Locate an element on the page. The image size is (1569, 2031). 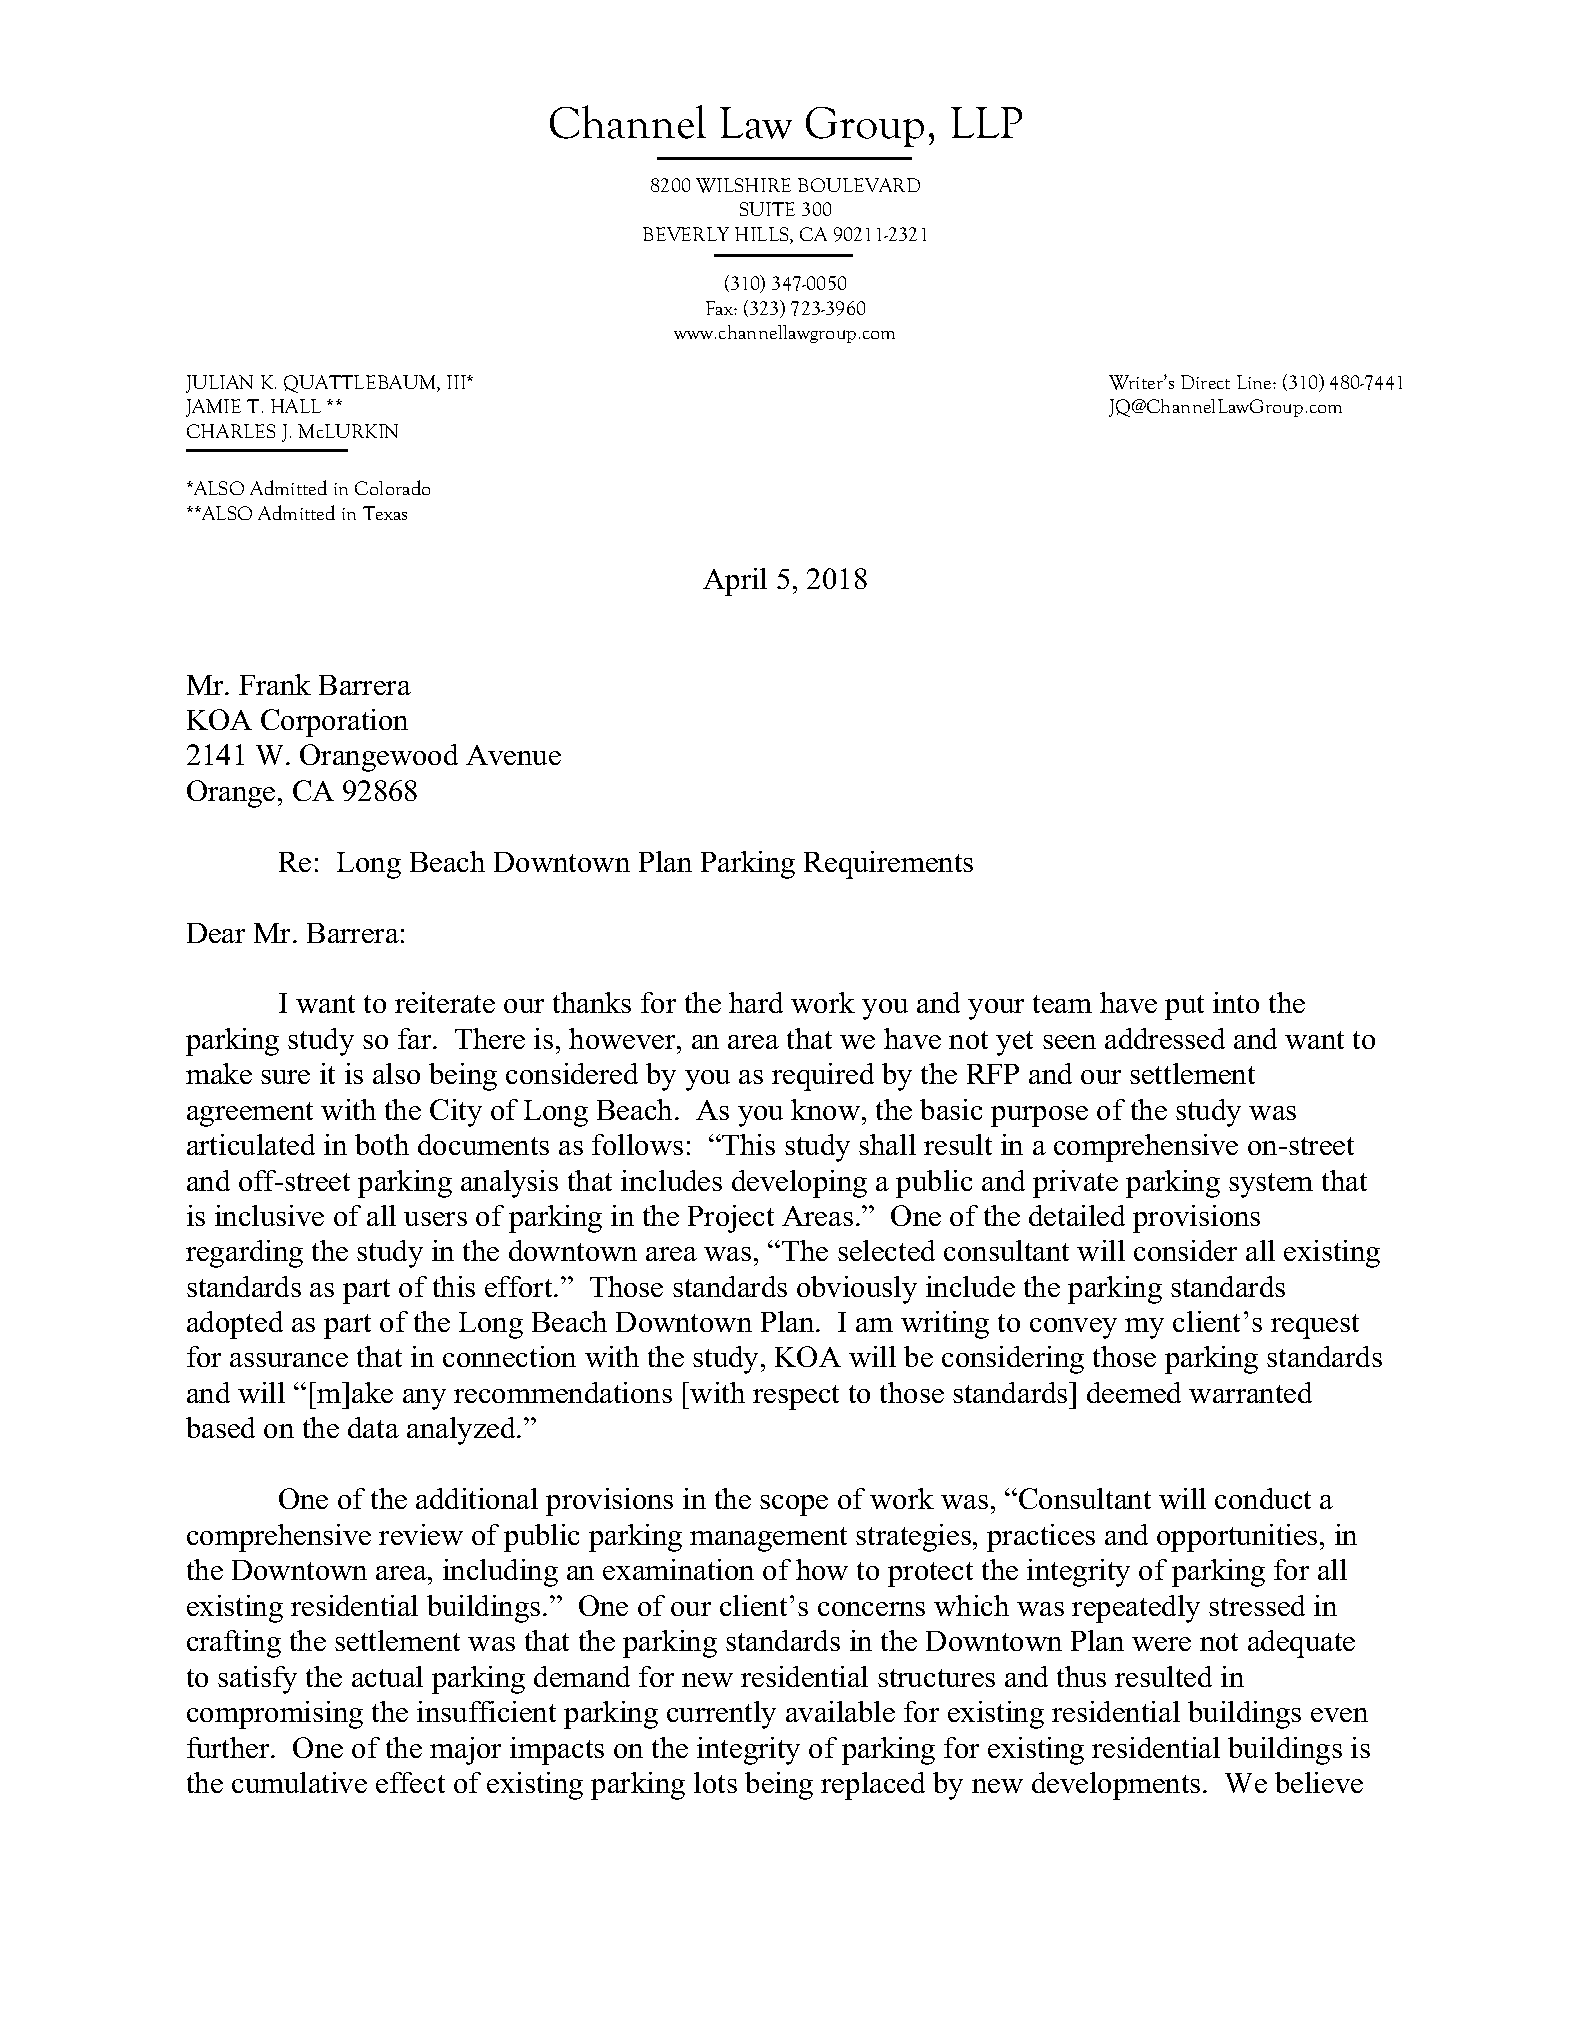
LLP is located at coordinates (986, 122).
